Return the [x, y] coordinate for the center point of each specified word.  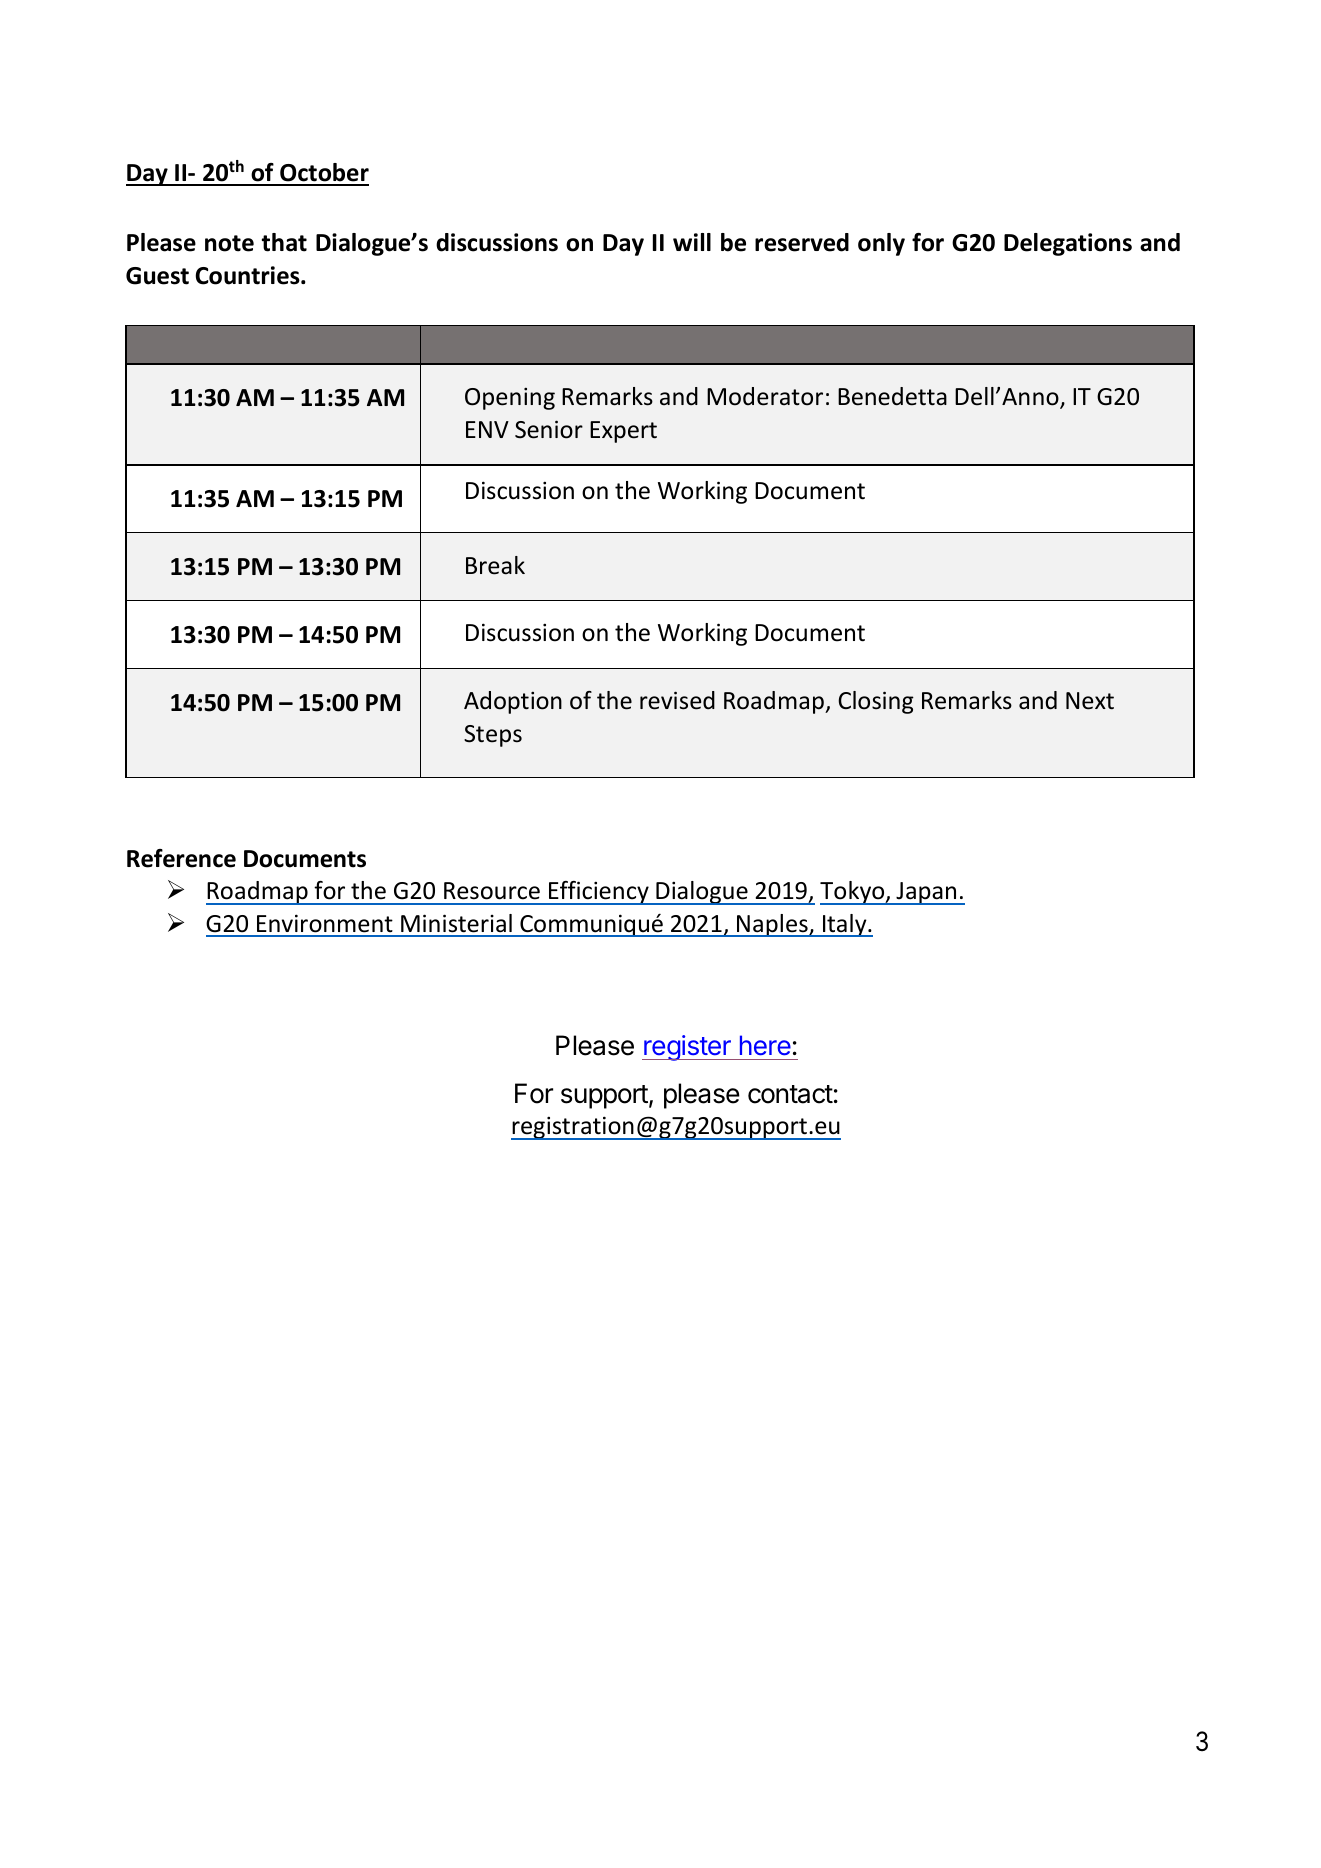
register [687, 1048]
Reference [181, 858]
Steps [493, 736]
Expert [623, 432]
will [692, 242]
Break [495, 565]
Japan [926, 893]
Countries [248, 275]
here [765, 1045]
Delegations [1068, 244]
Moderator [765, 396]
